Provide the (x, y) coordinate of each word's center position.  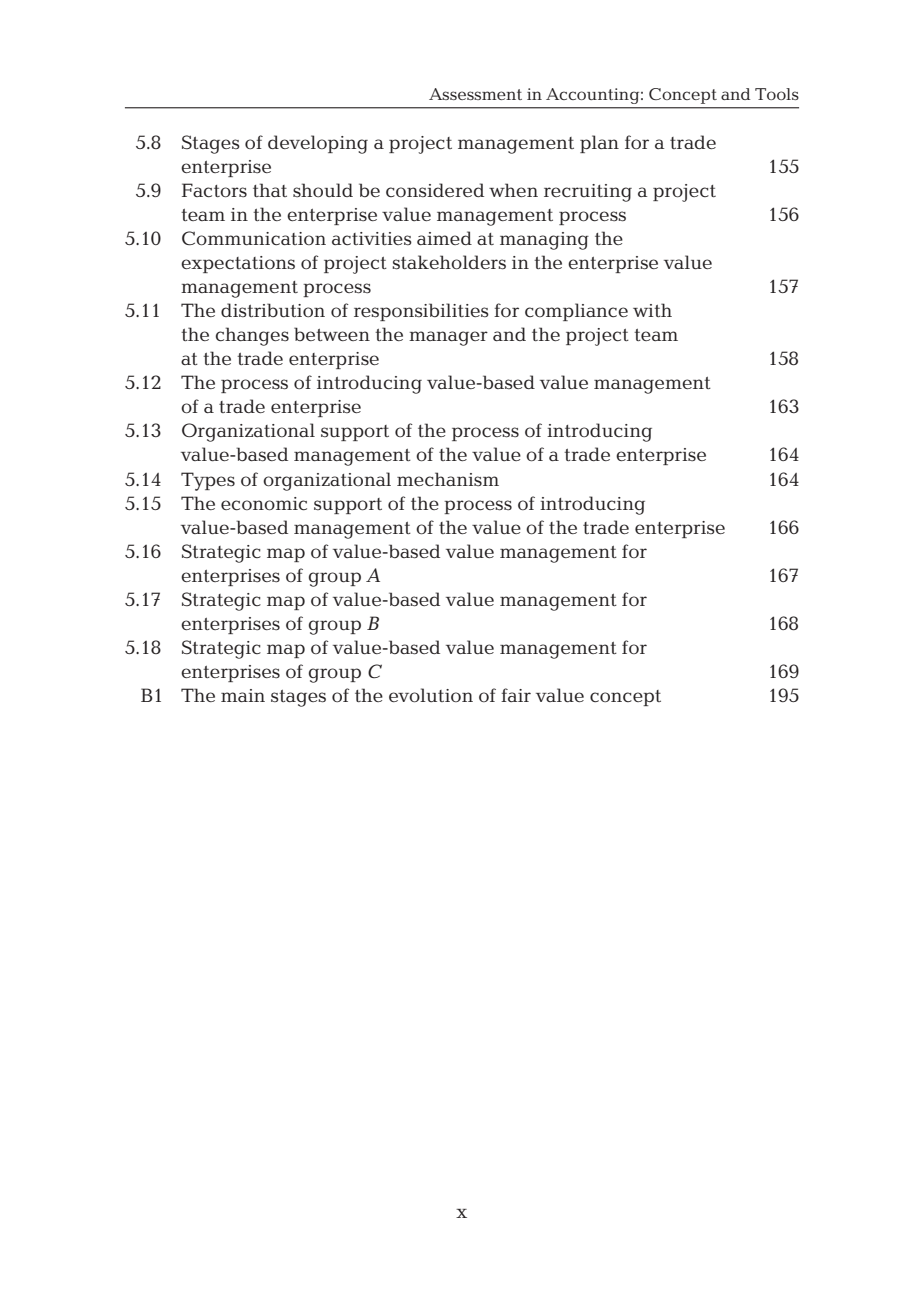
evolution (431, 695)
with (652, 310)
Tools (777, 94)
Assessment (475, 94)
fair (516, 695)
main (243, 695)
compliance (576, 312)
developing (318, 144)
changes (252, 336)
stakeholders (449, 262)
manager (448, 338)
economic (264, 504)
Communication (254, 238)
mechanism (448, 479)
